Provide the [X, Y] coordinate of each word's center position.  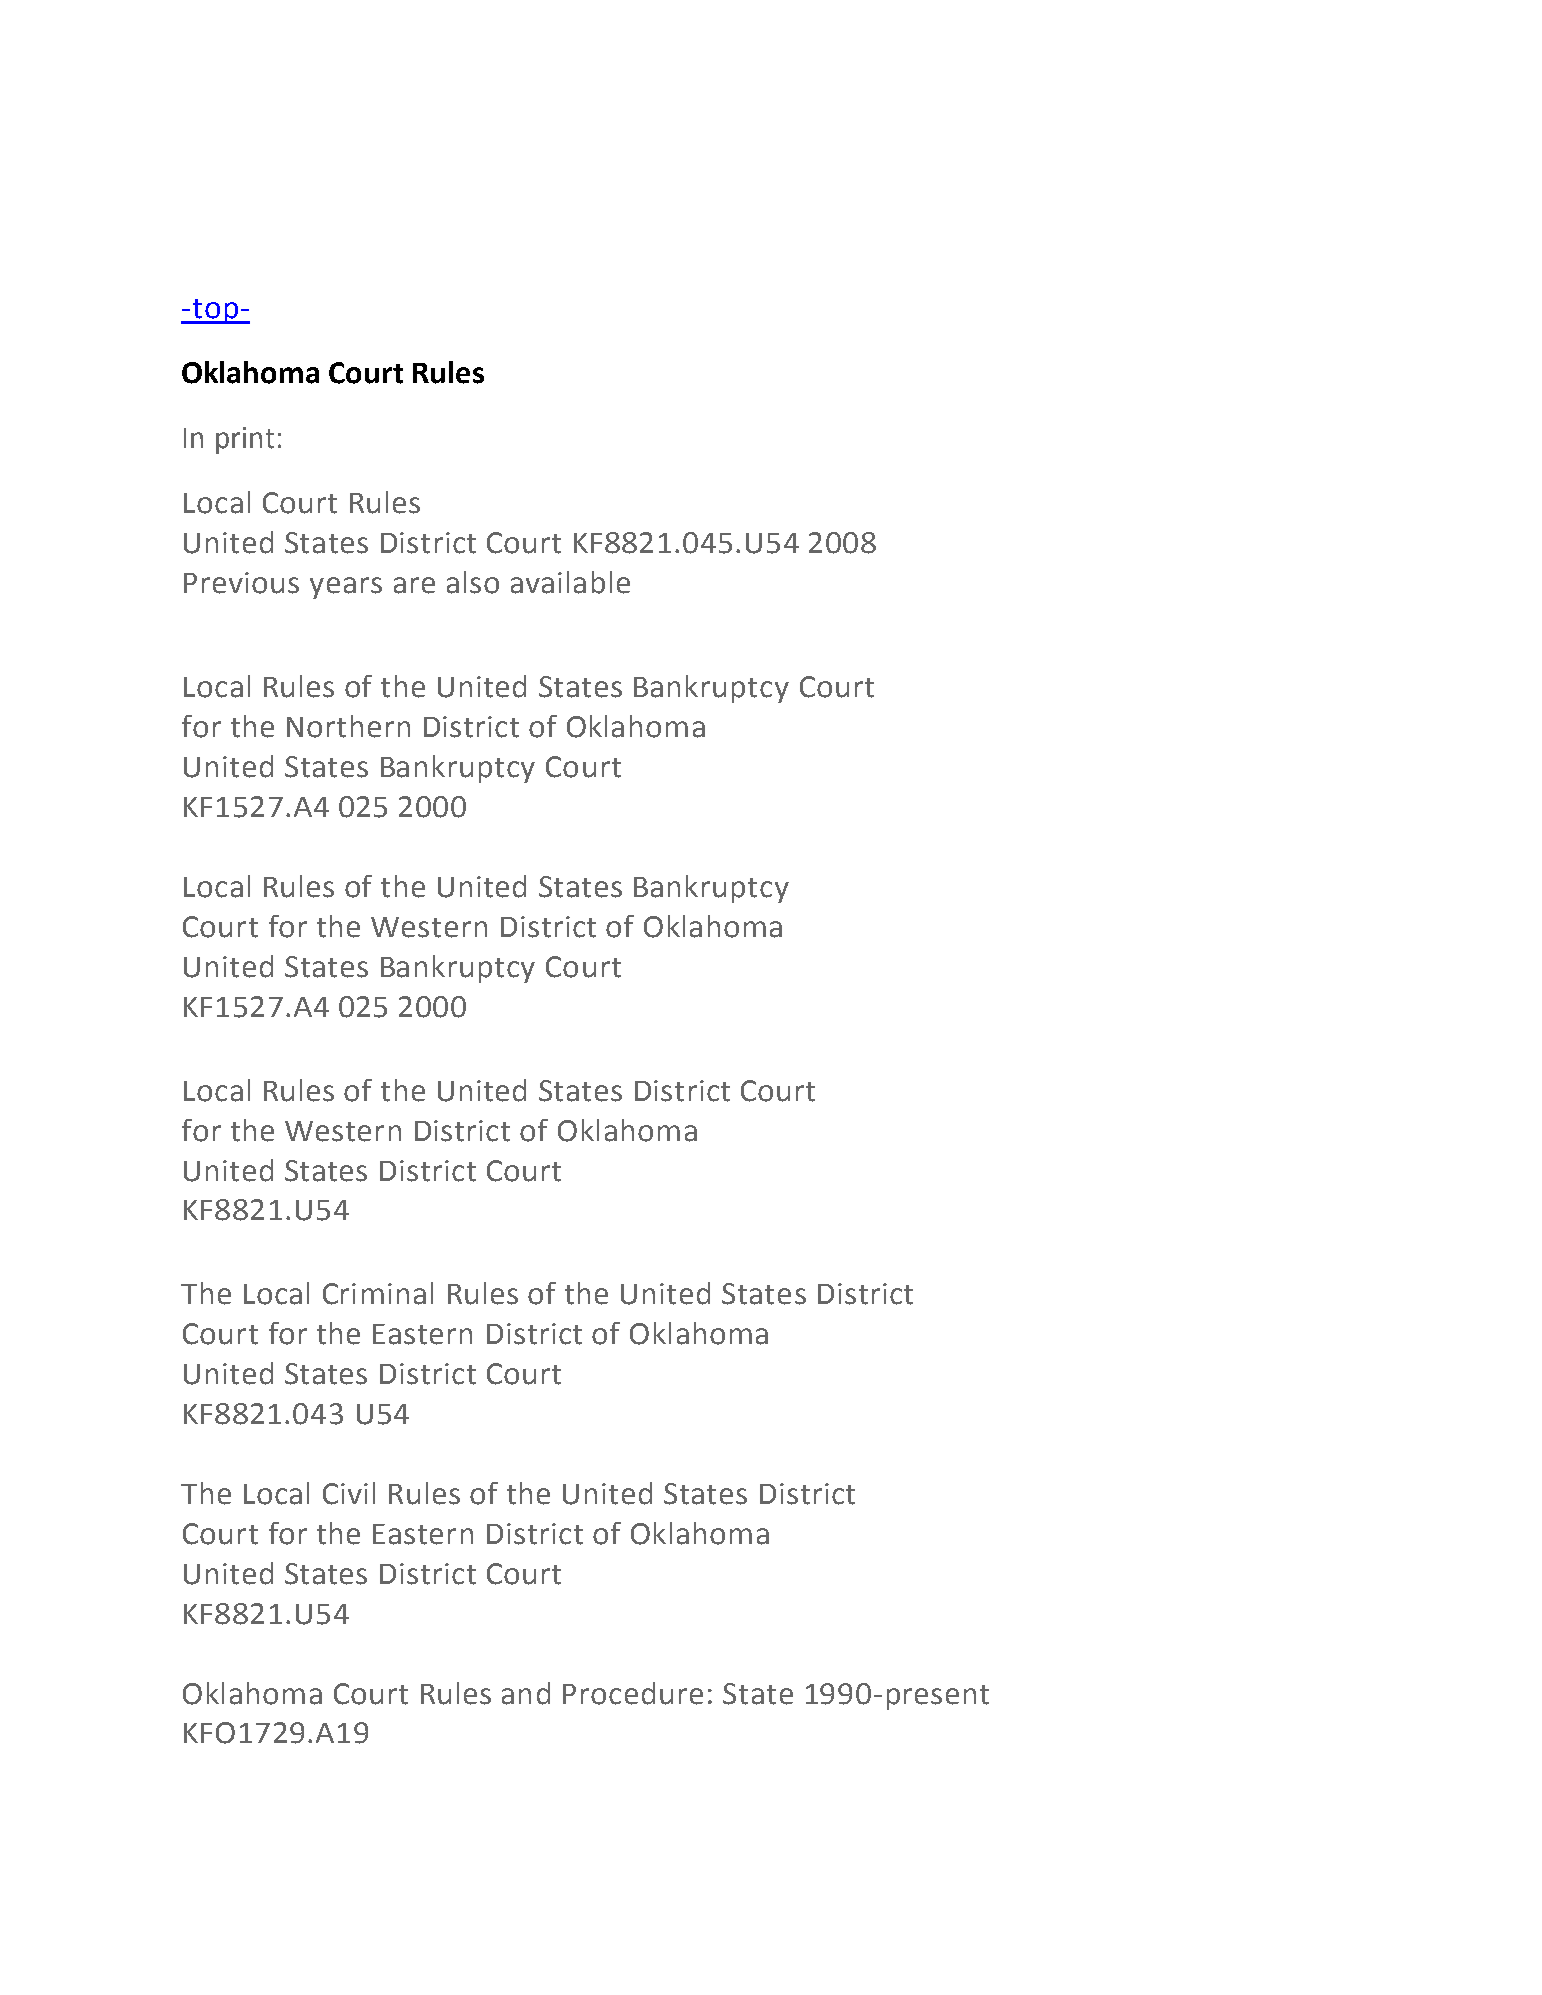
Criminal [378, 1293]
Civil [349, 1493]
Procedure [633, 1693]
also [473, 582]
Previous [241, 583]
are [414, 585]
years [346, 588]
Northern [348, 726]
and [526, 1693]
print [245, 440]
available [570, 582]
